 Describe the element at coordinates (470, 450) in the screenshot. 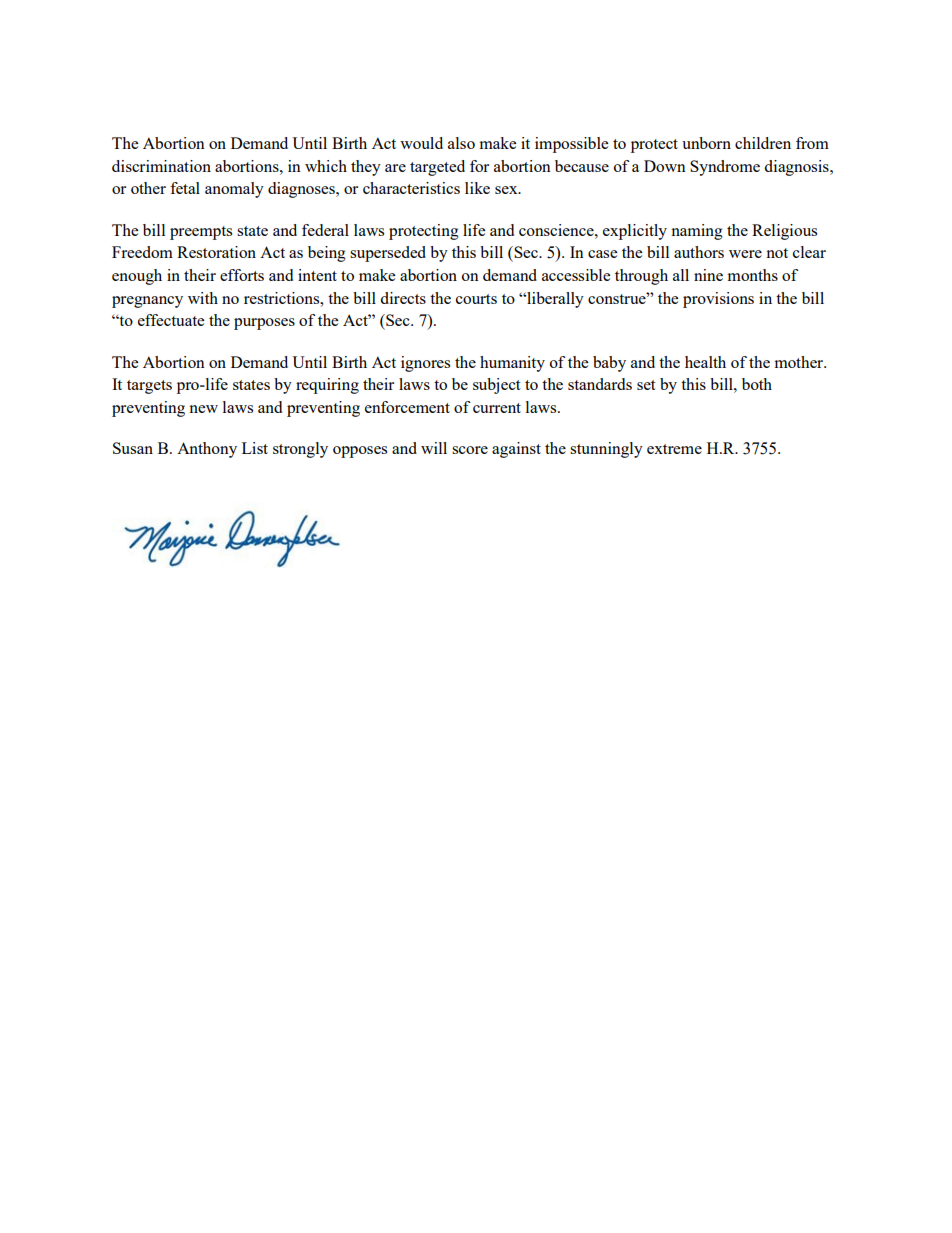

I see `score` at that location.
